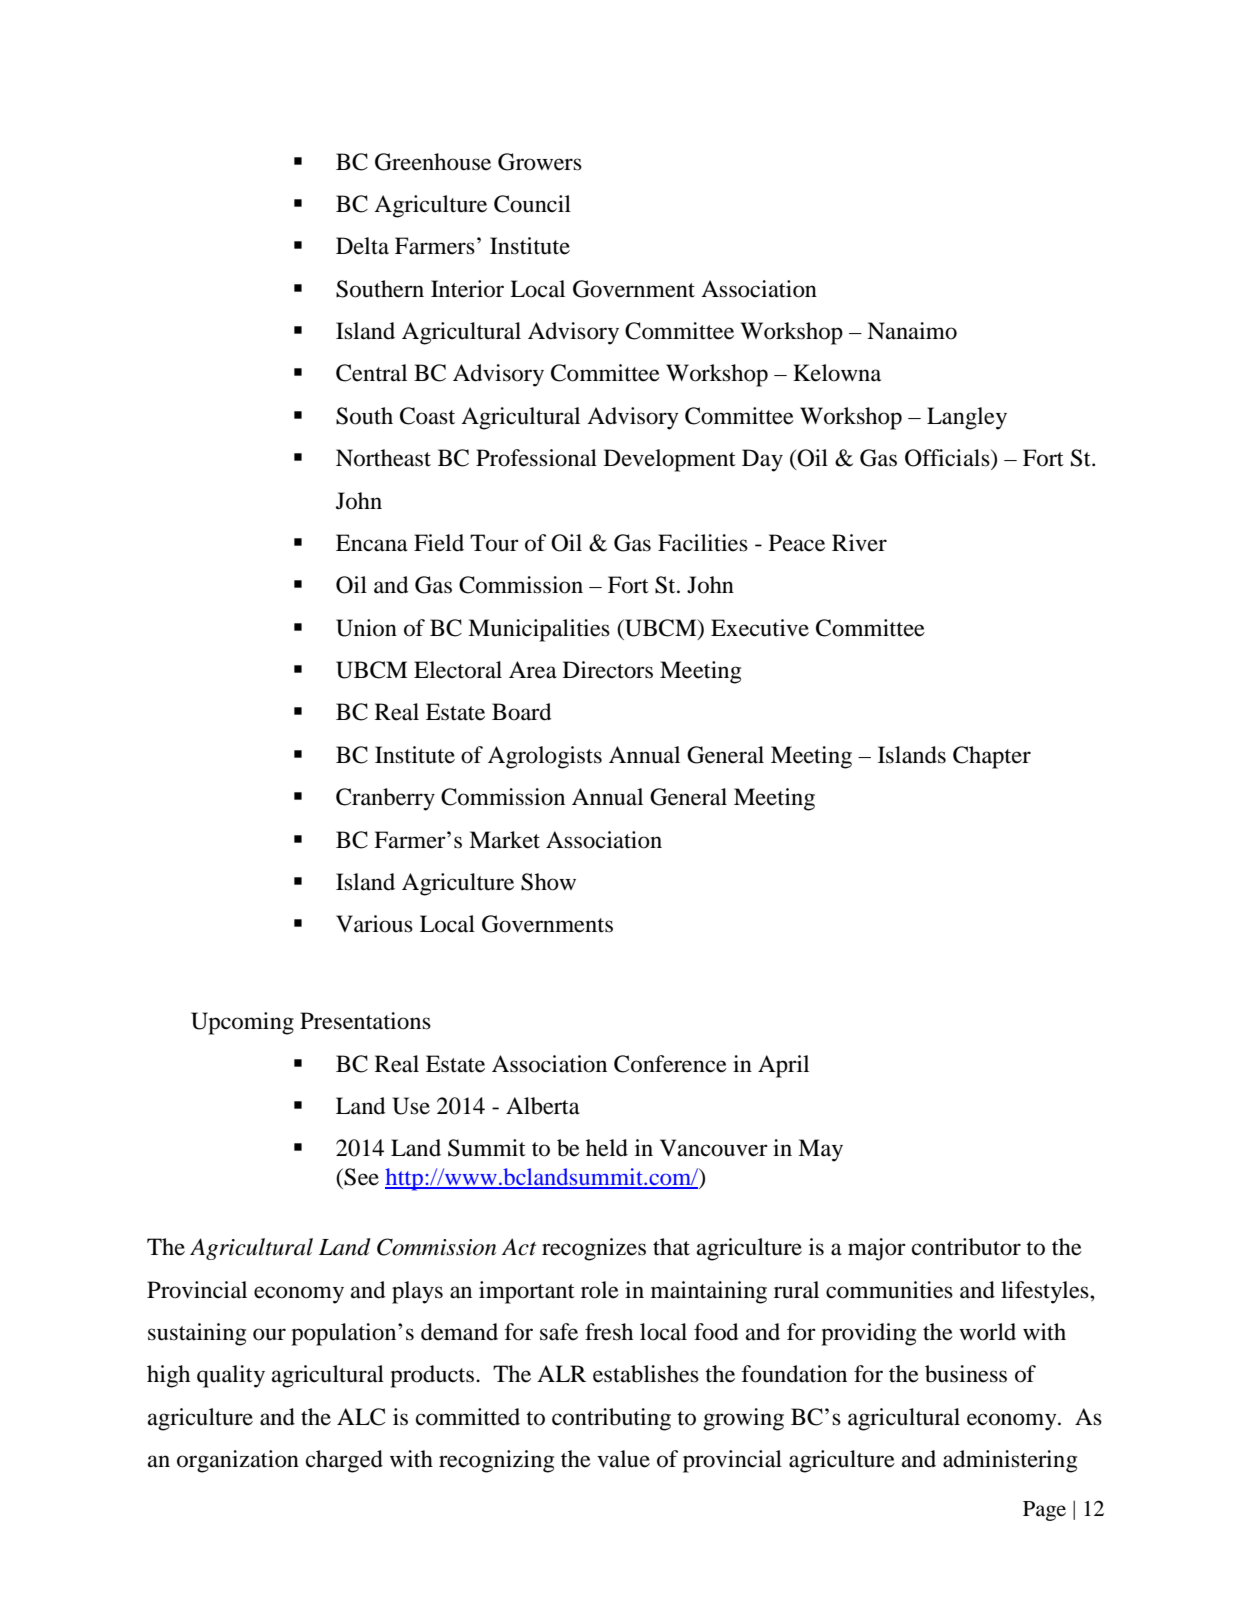 This document has width=1252, height=1621. What do you see at coordinates (992, 757) in the document?
I see `Chapter` at bounding box center [992, 757].
